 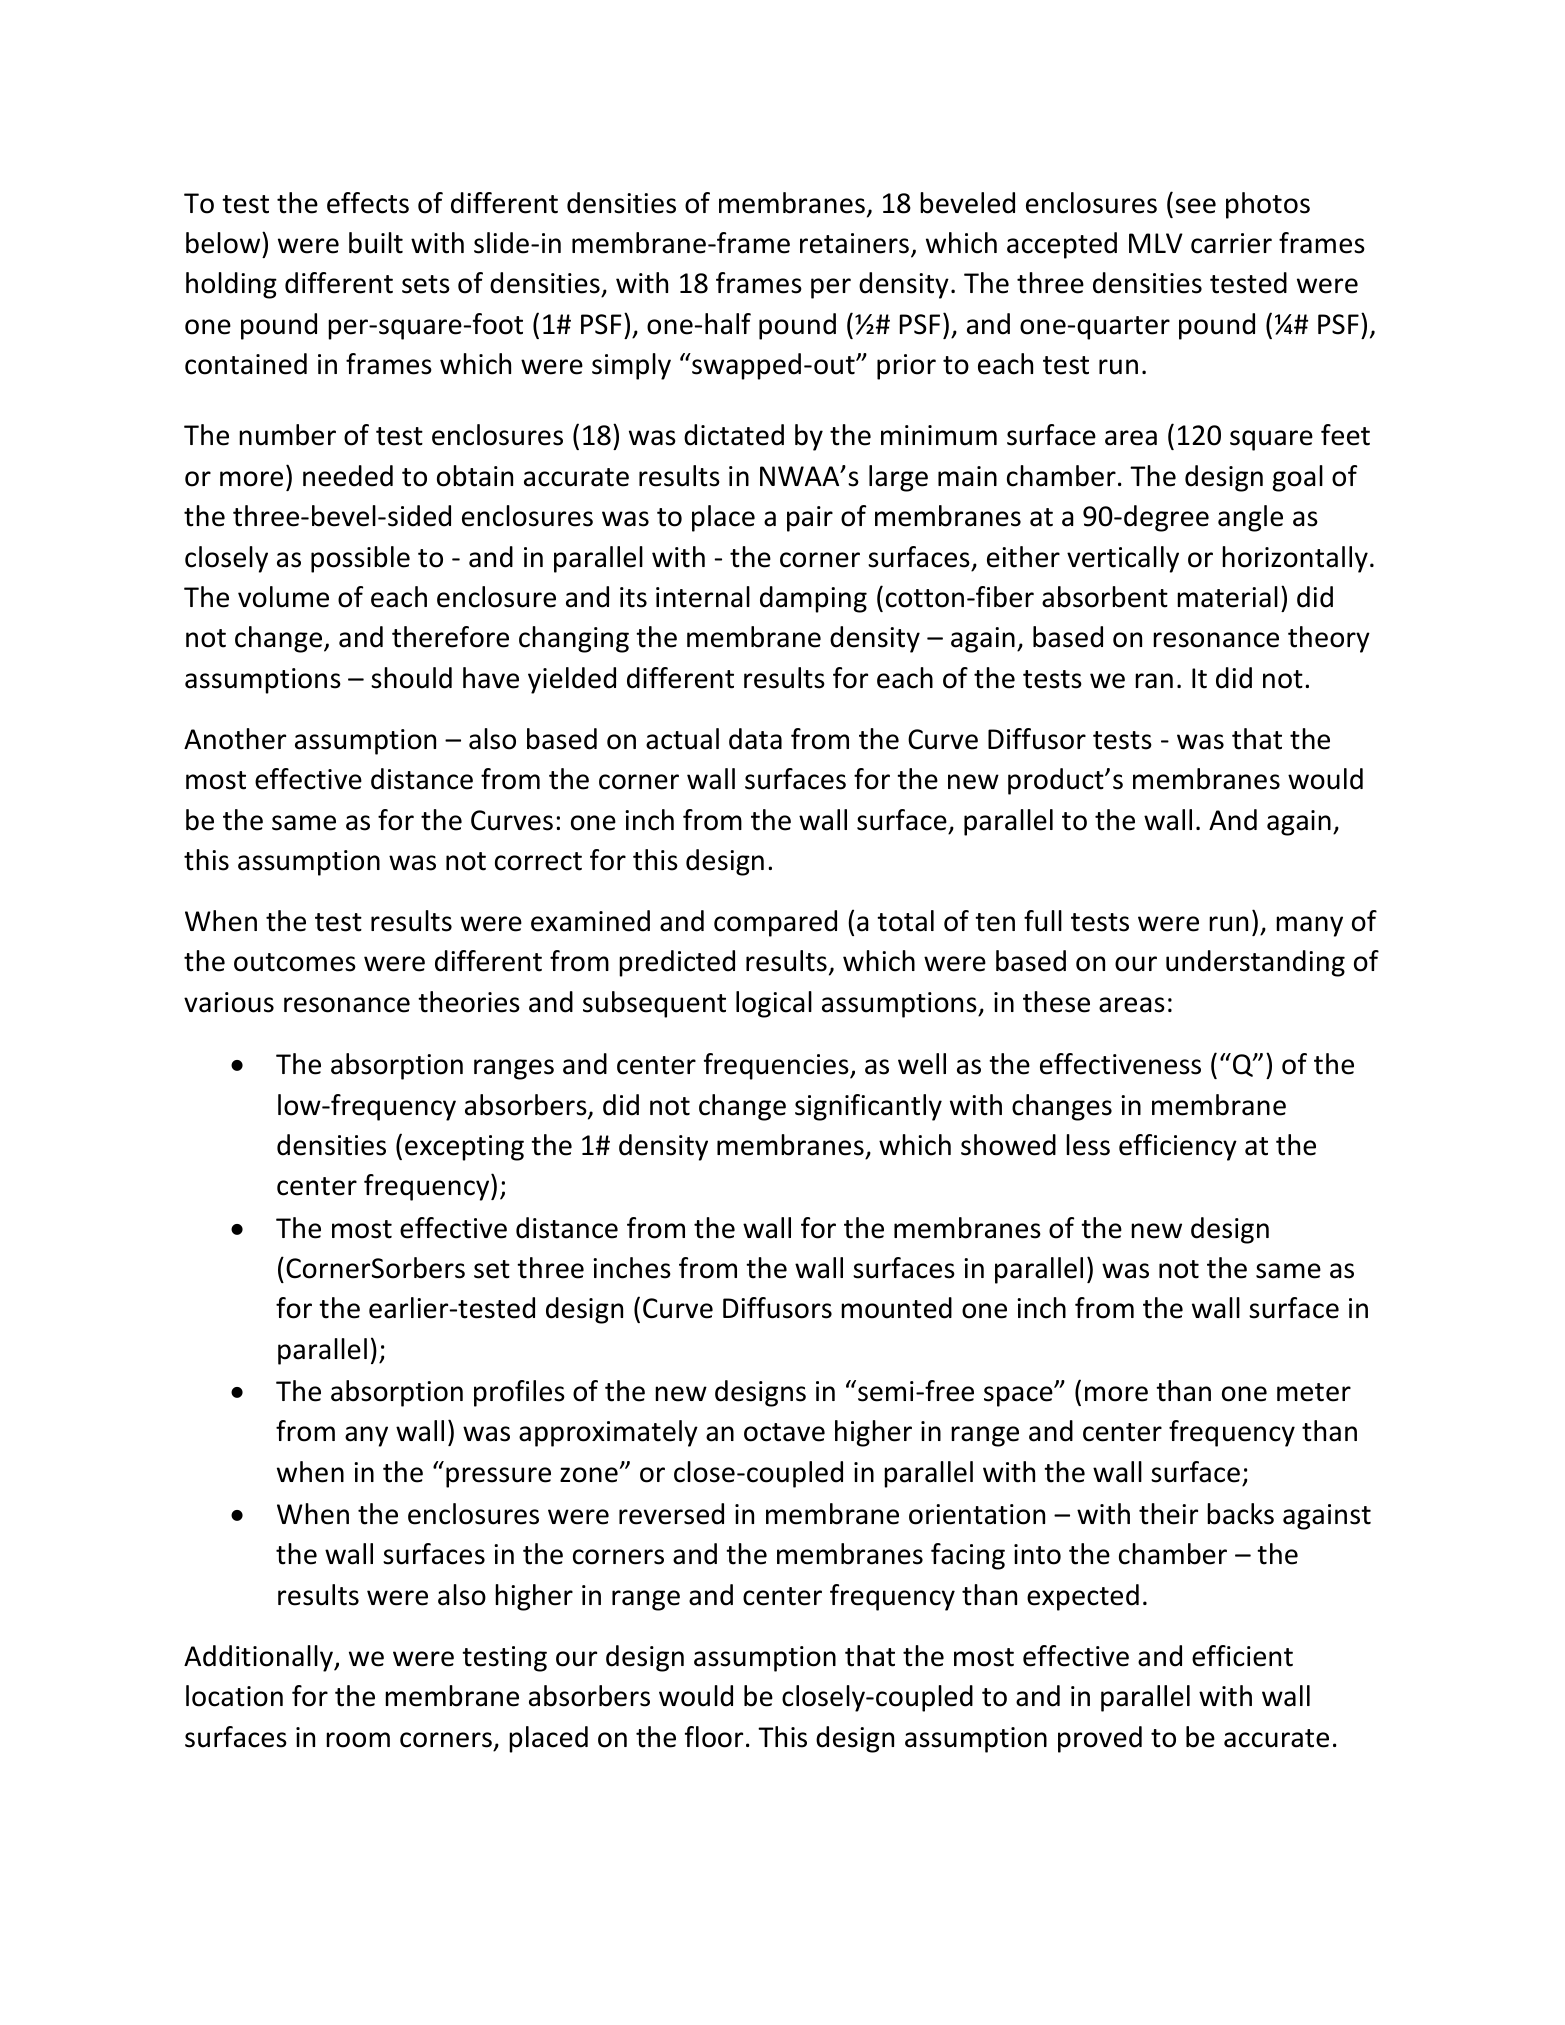 What do you see at coordinates (1231, 243) in the image?
I see `carrier` at bounding box center [1231, 243].
